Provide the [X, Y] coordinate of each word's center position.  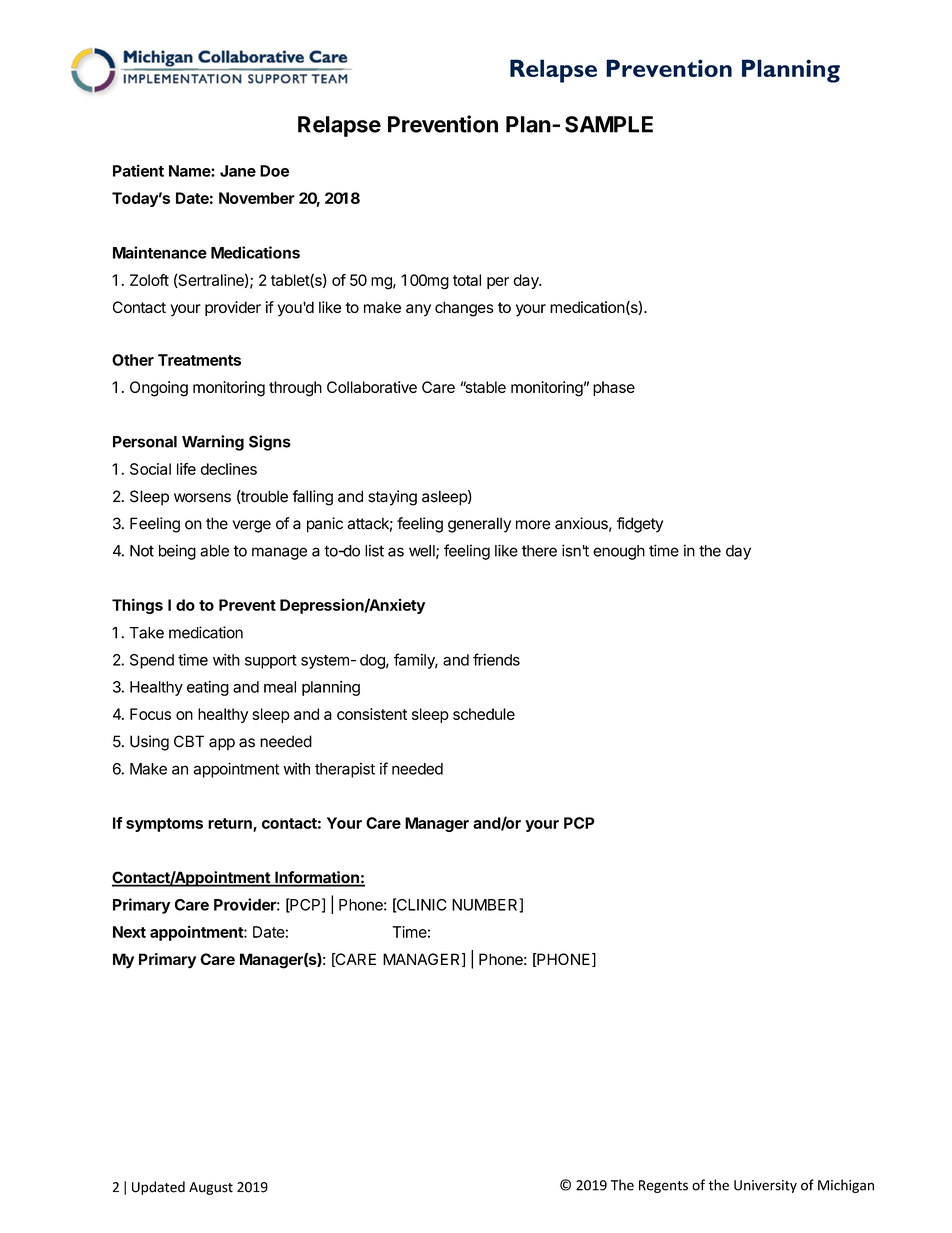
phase [614, 388]
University [765, 1186]
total [467, 280]
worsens [202, 498]
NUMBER [486, 905]
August [211, 1188]
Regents [663, 1186]
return [231, 824]
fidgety [640, 525]
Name [190, 171]
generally [479, 525]
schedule [484, 714]
